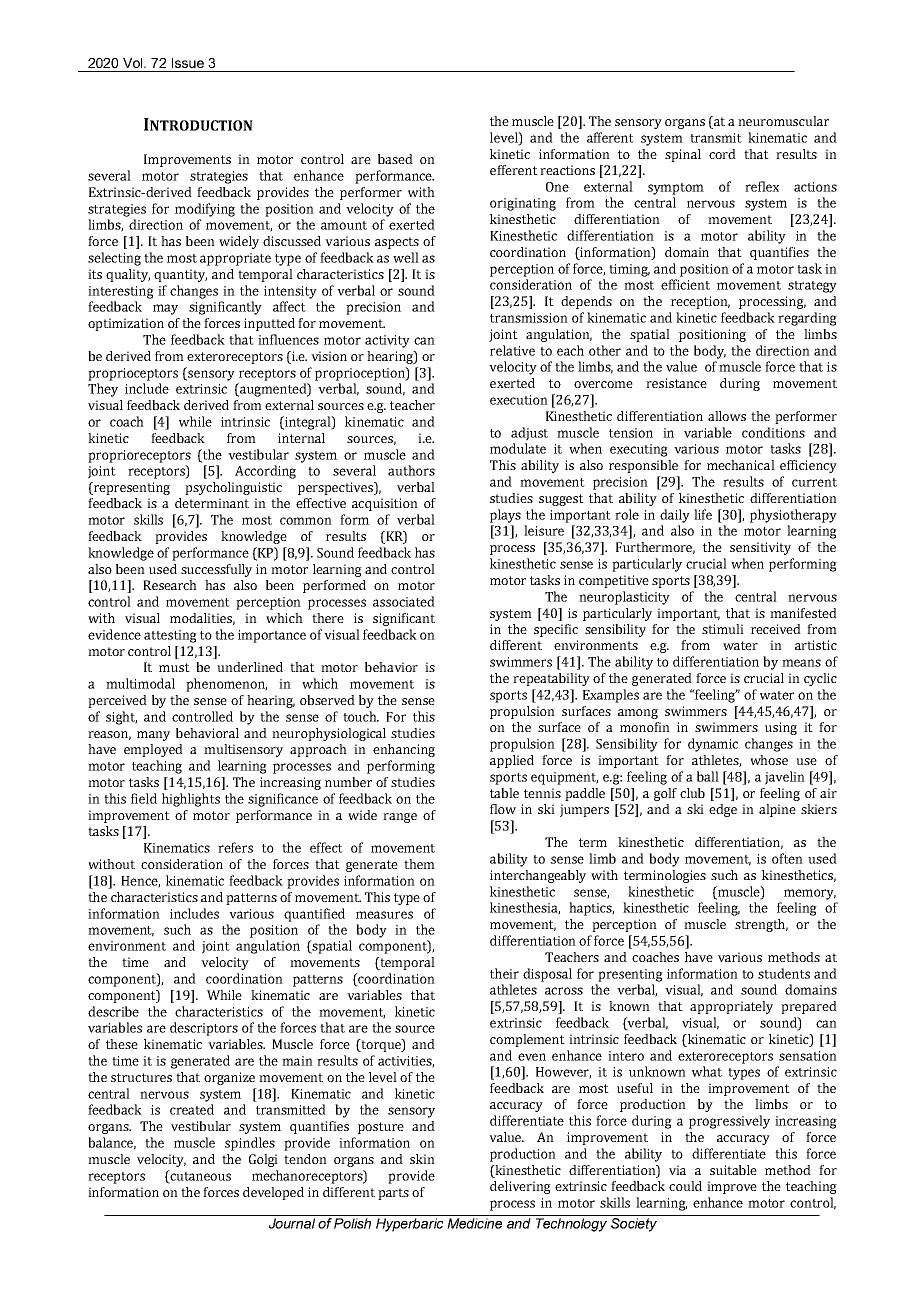  I want to click on Issue, so click(188, 63).
